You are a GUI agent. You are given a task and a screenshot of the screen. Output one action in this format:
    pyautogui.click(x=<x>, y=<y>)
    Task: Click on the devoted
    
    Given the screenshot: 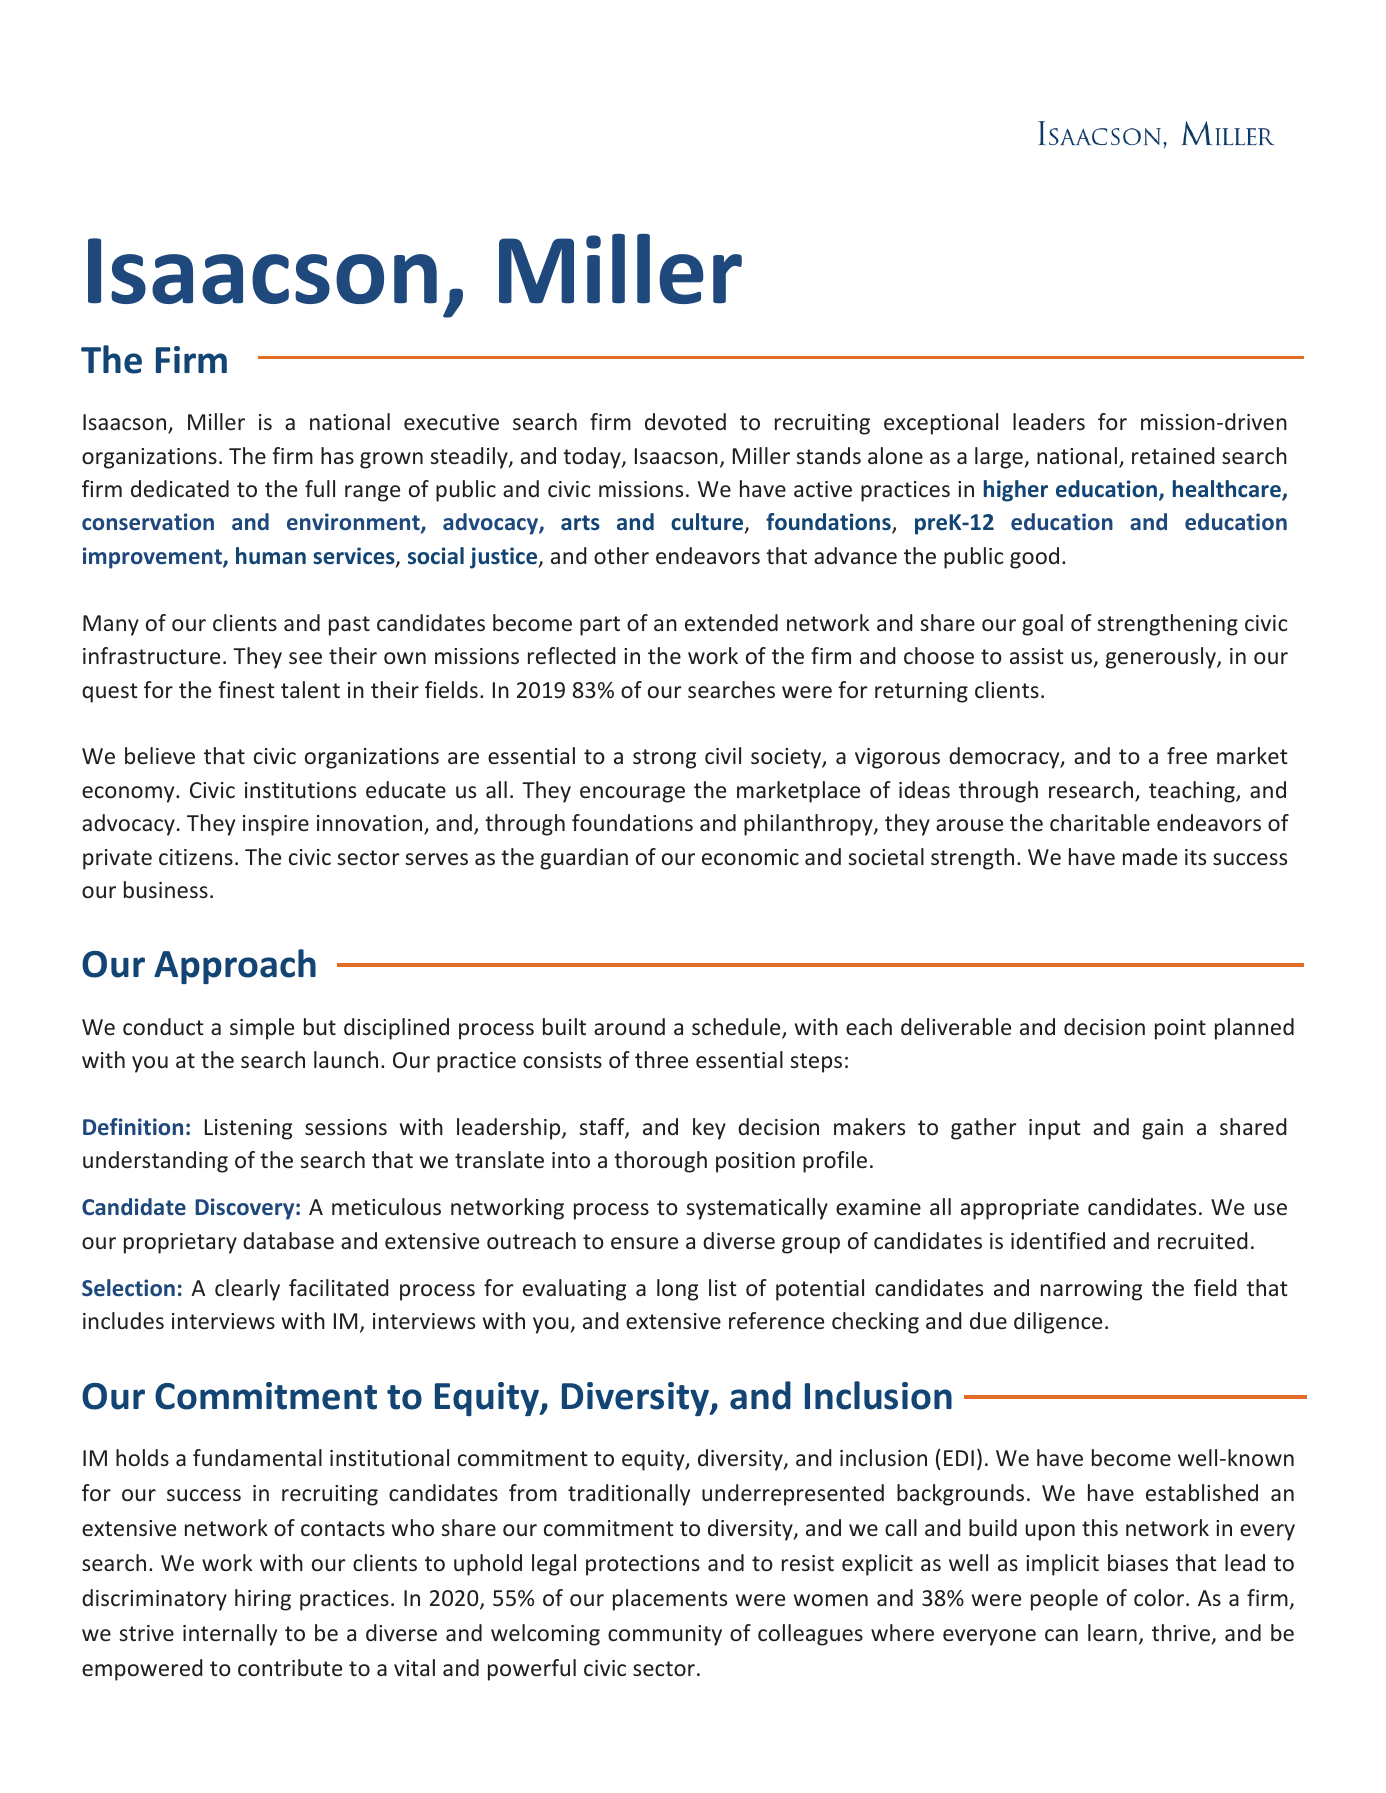 What is the action you would take?
    pyautogui.click(x=685, y=421)
